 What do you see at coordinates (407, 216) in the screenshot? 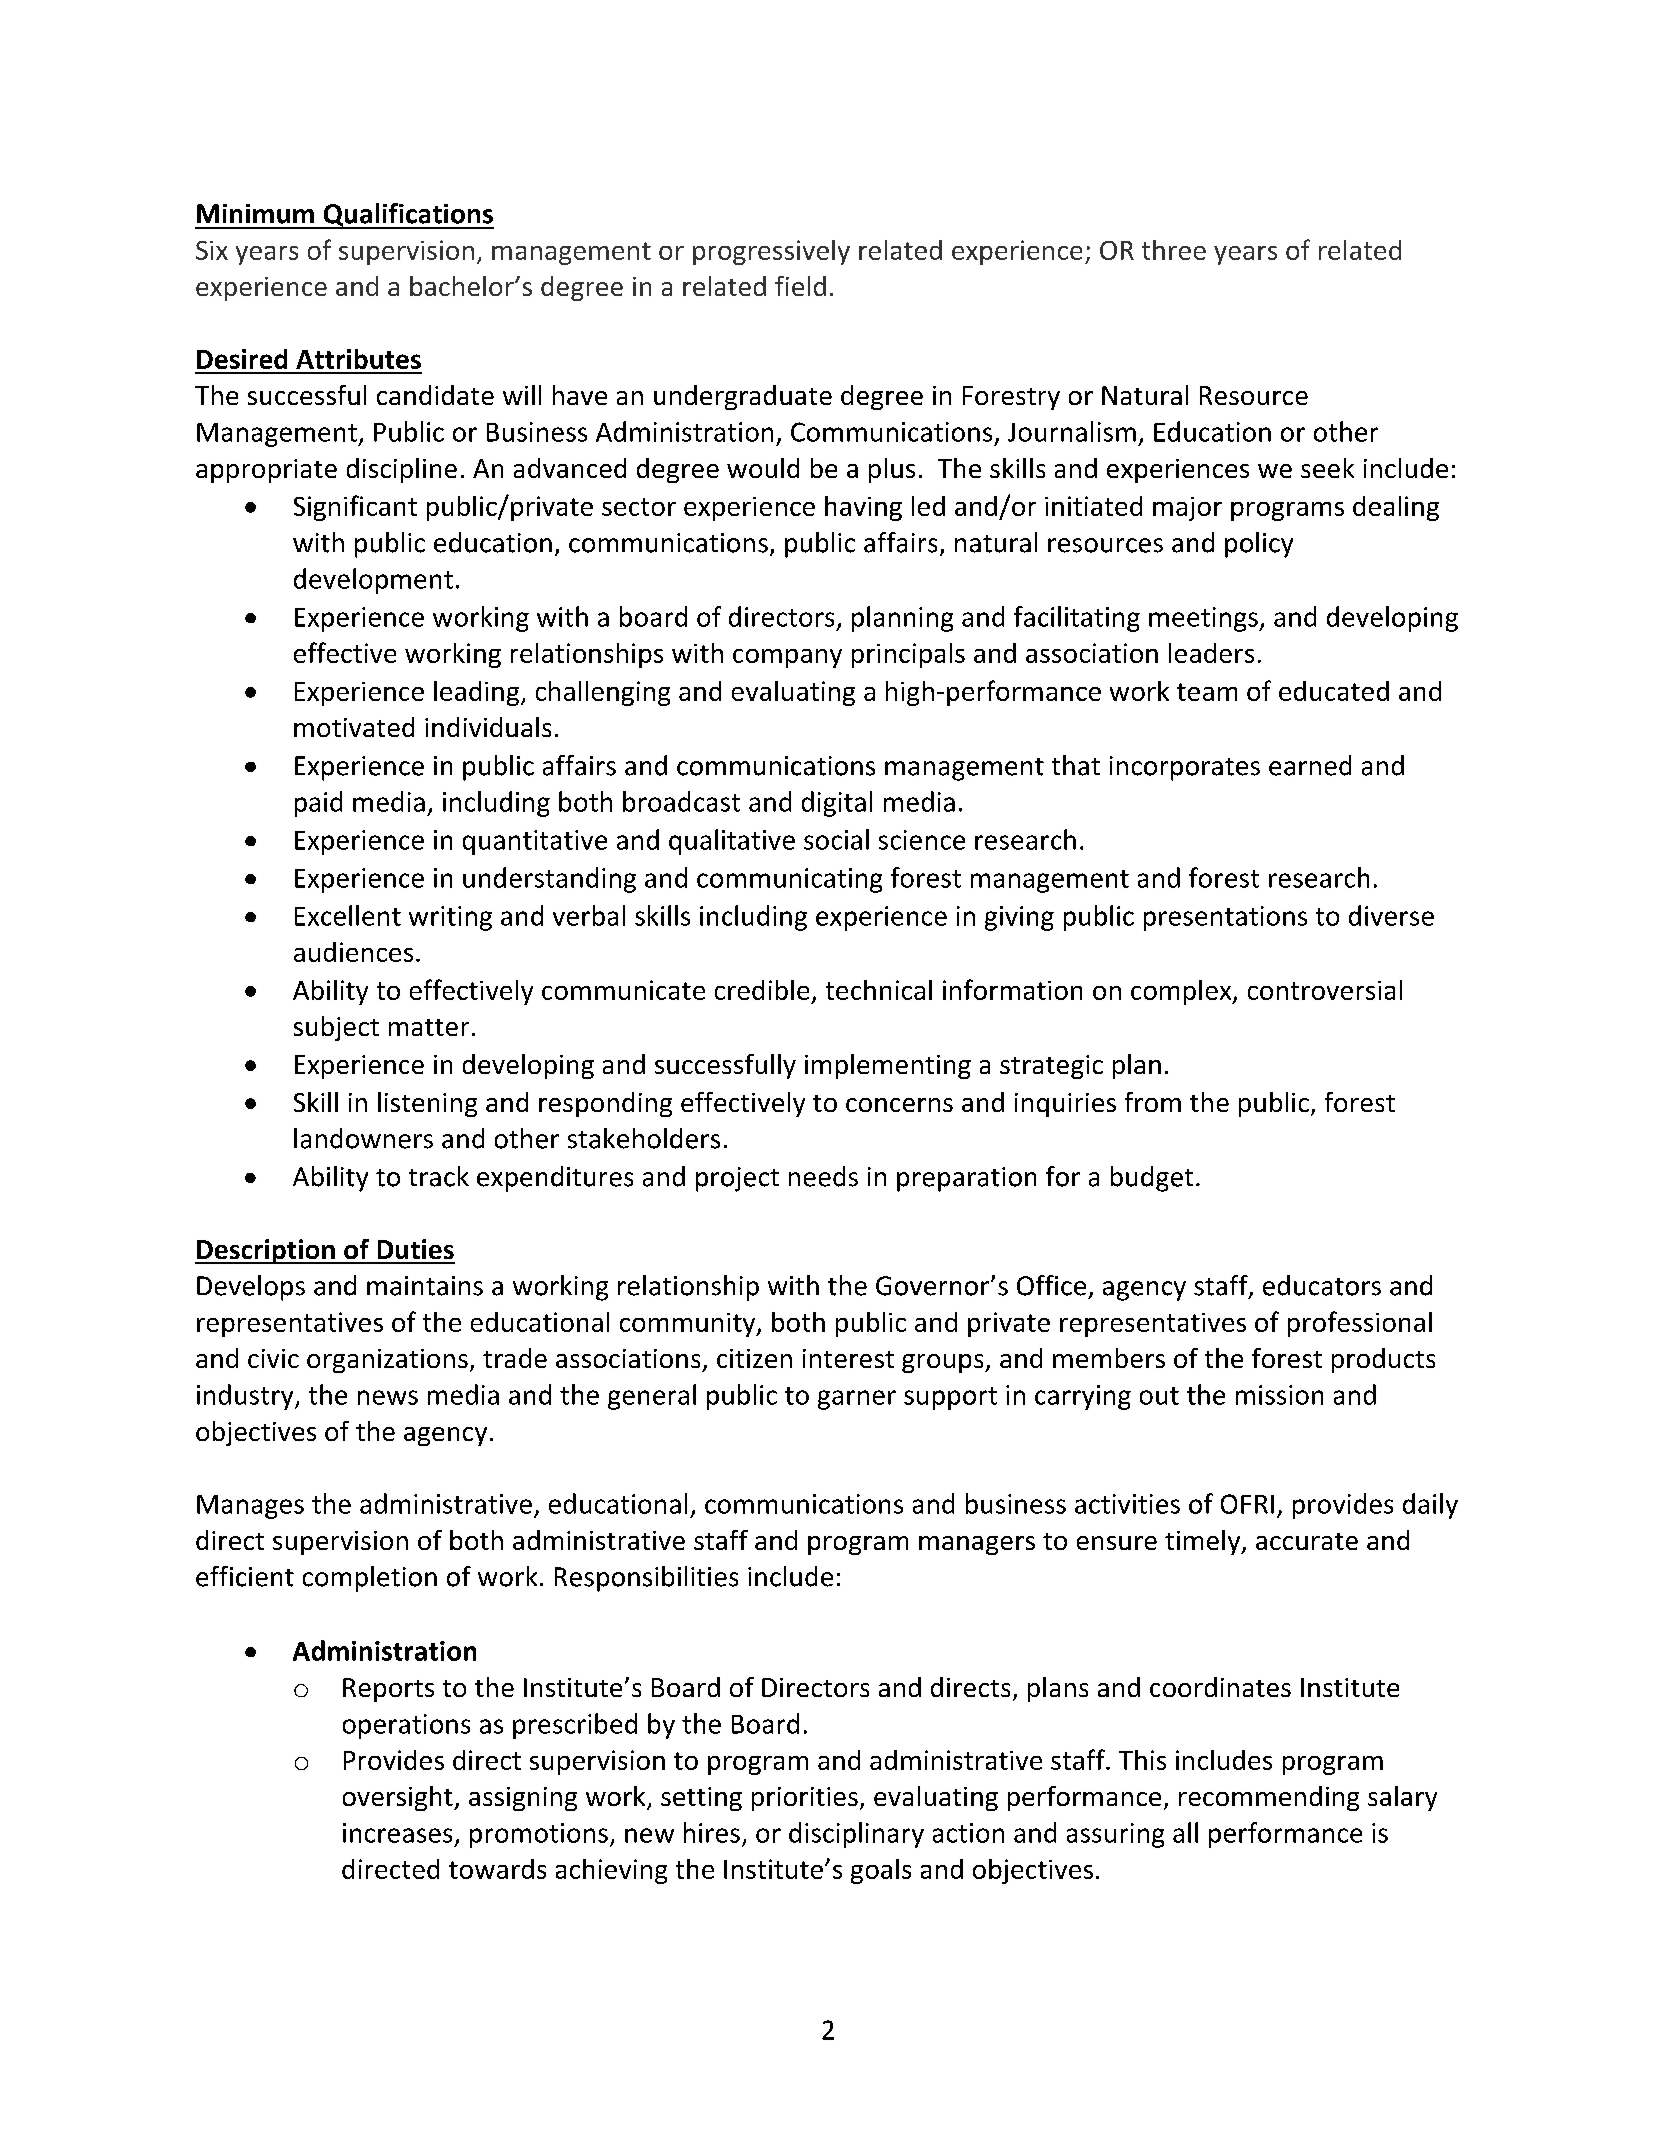
I see `Qualifications` at bounding box center [407, 216].
